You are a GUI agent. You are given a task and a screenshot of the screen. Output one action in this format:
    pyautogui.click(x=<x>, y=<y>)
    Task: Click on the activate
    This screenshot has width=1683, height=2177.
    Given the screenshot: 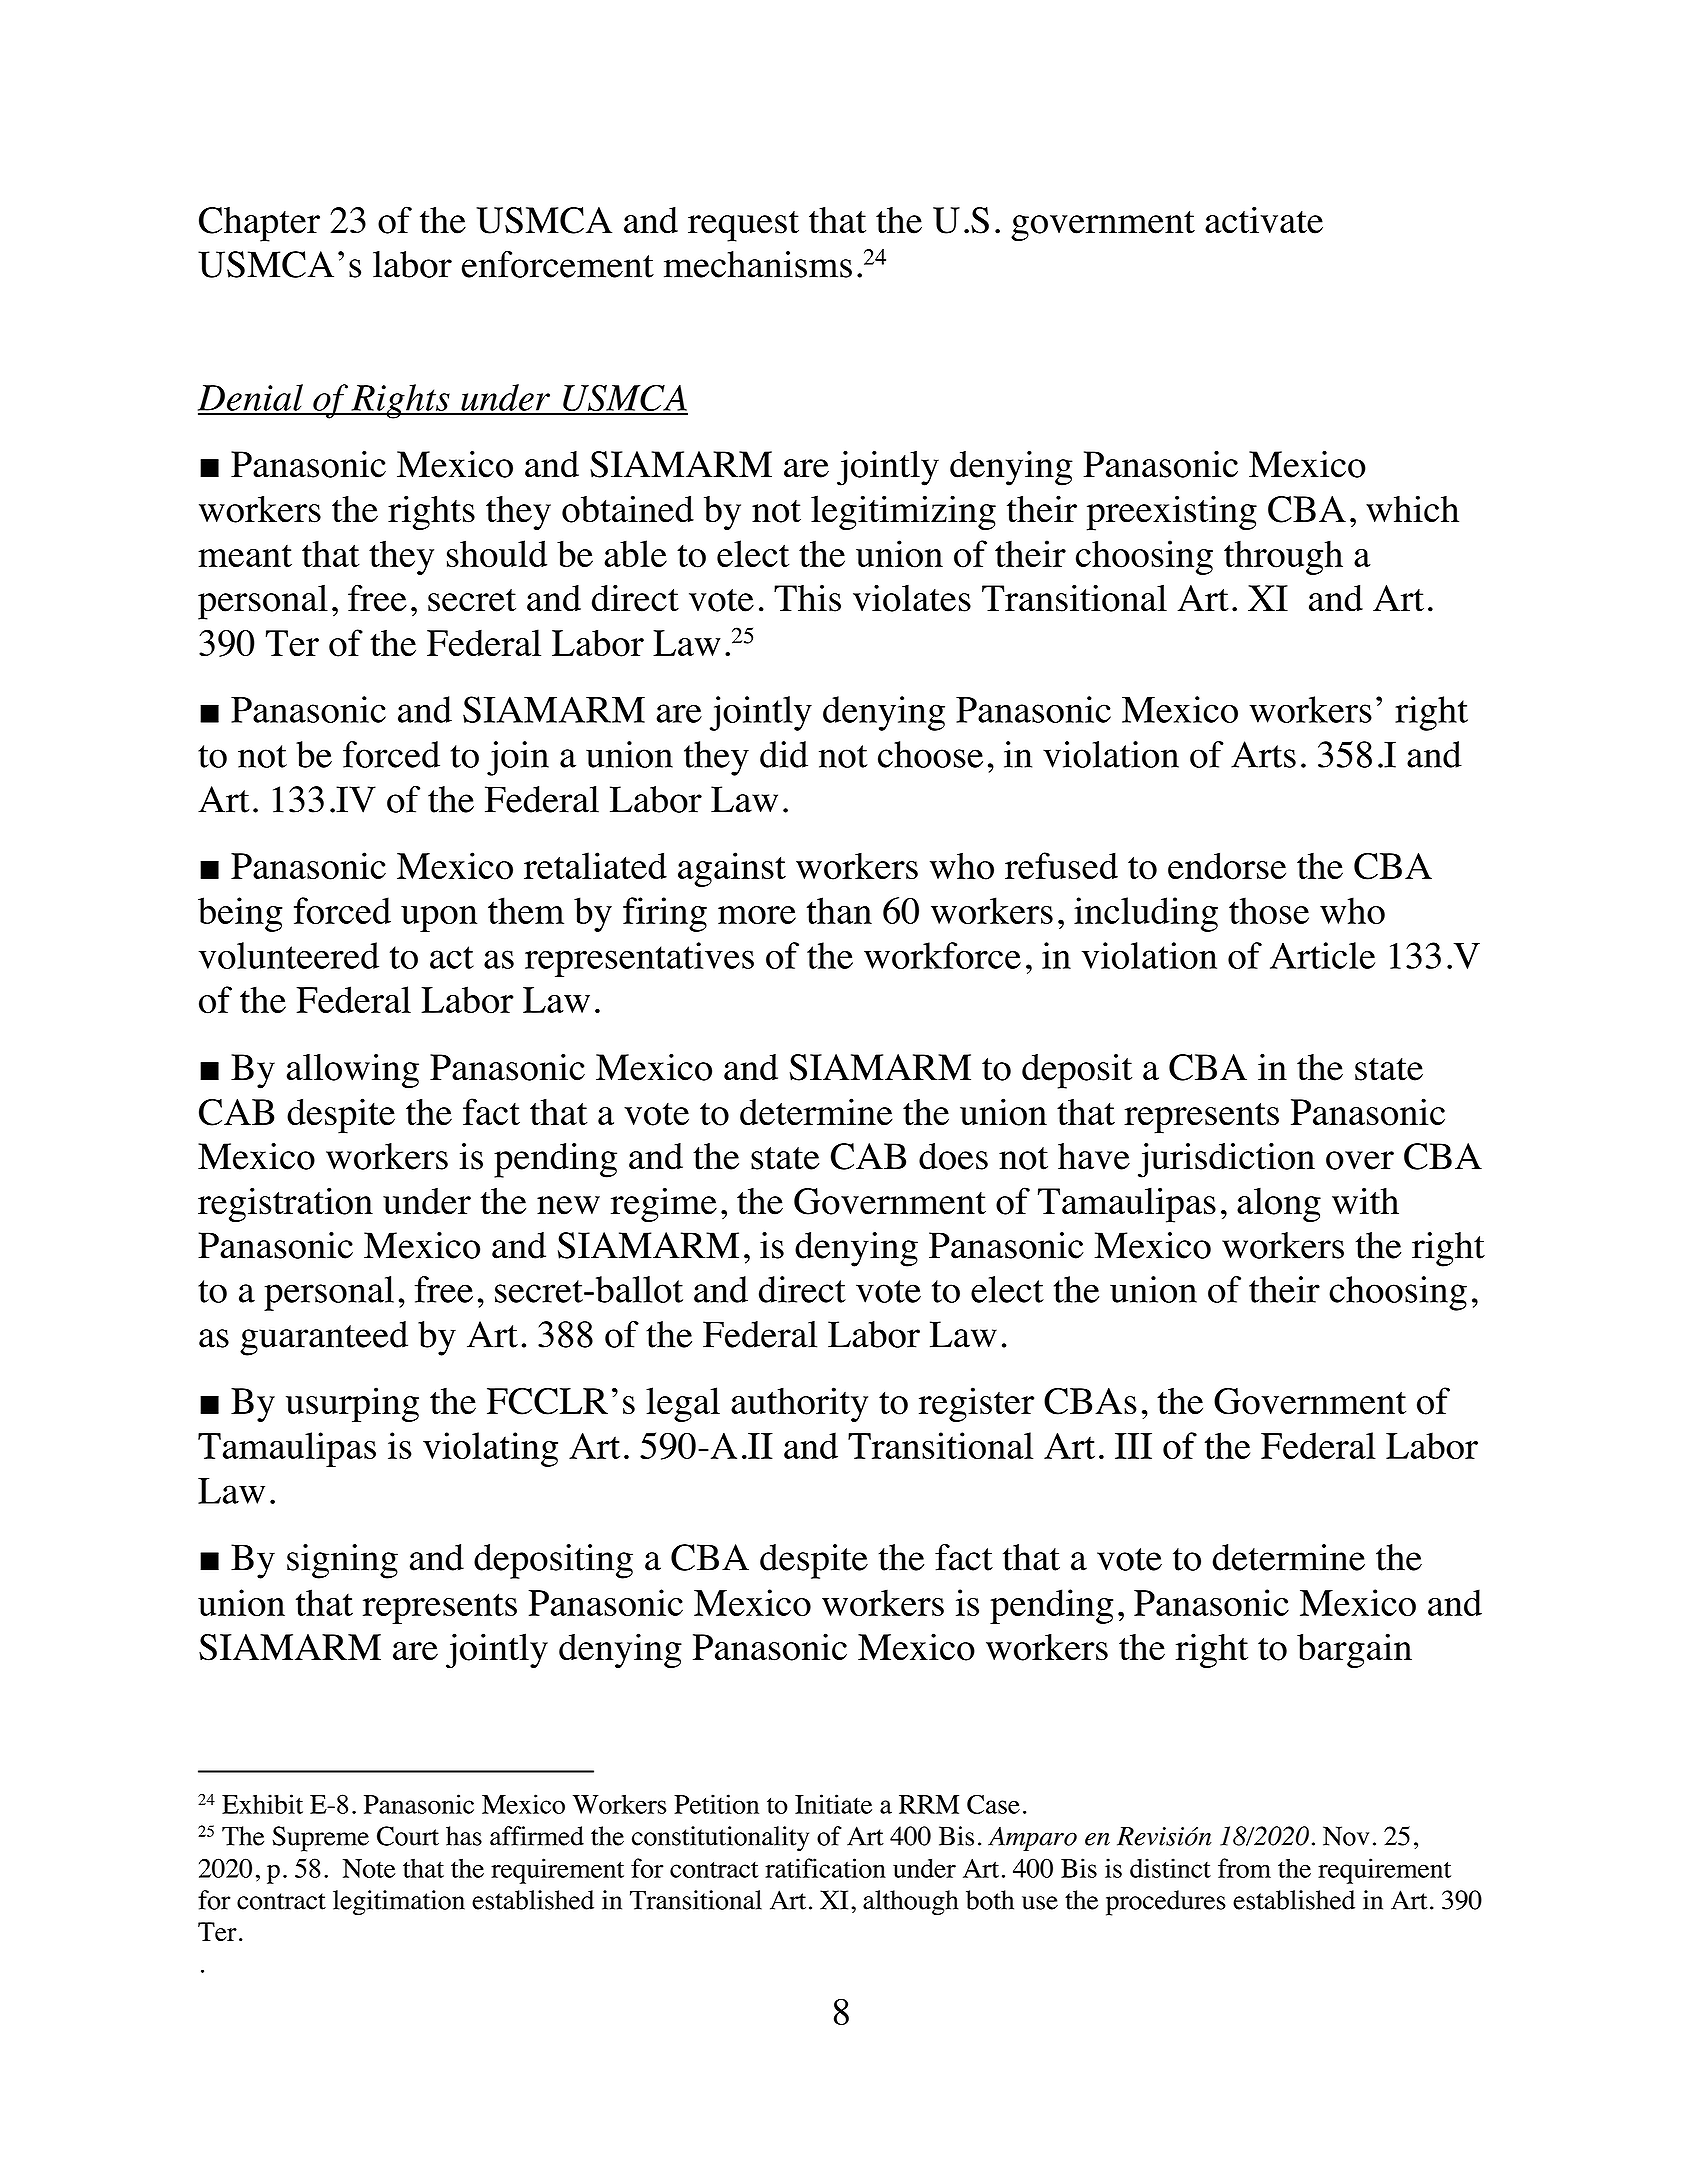 What is the action you would take?
    pyautogui.click(x=1264, y=220)
